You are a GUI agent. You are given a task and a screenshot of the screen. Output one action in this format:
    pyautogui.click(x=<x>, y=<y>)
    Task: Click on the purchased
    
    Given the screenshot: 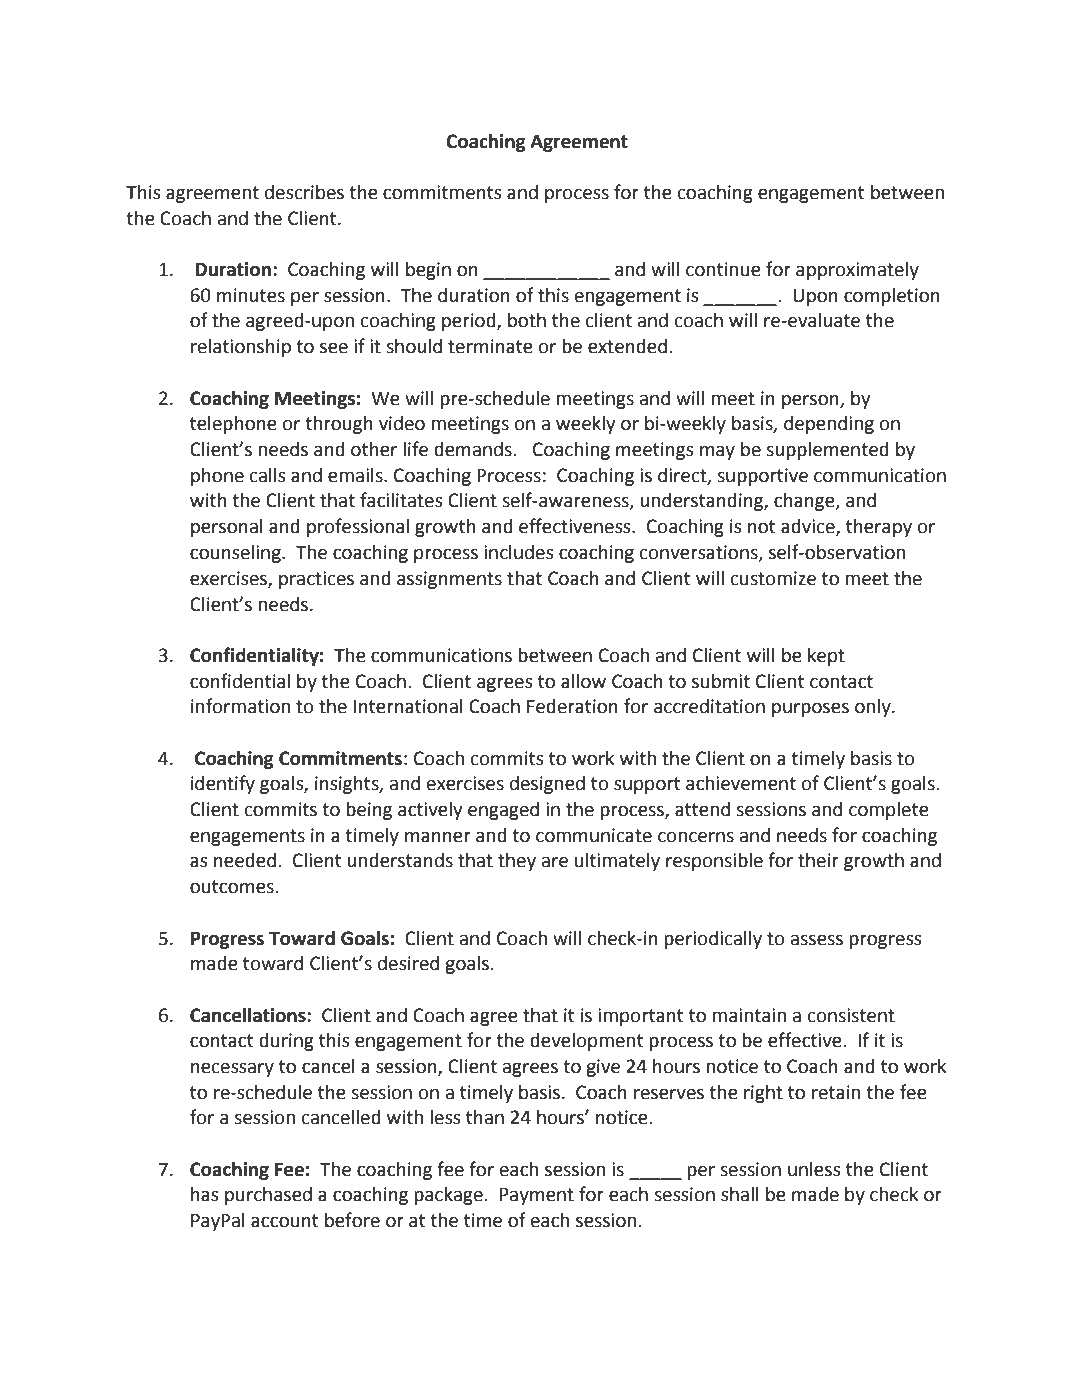 What is the action you would take?
    pyautogui.click(x=268, y=1196)
